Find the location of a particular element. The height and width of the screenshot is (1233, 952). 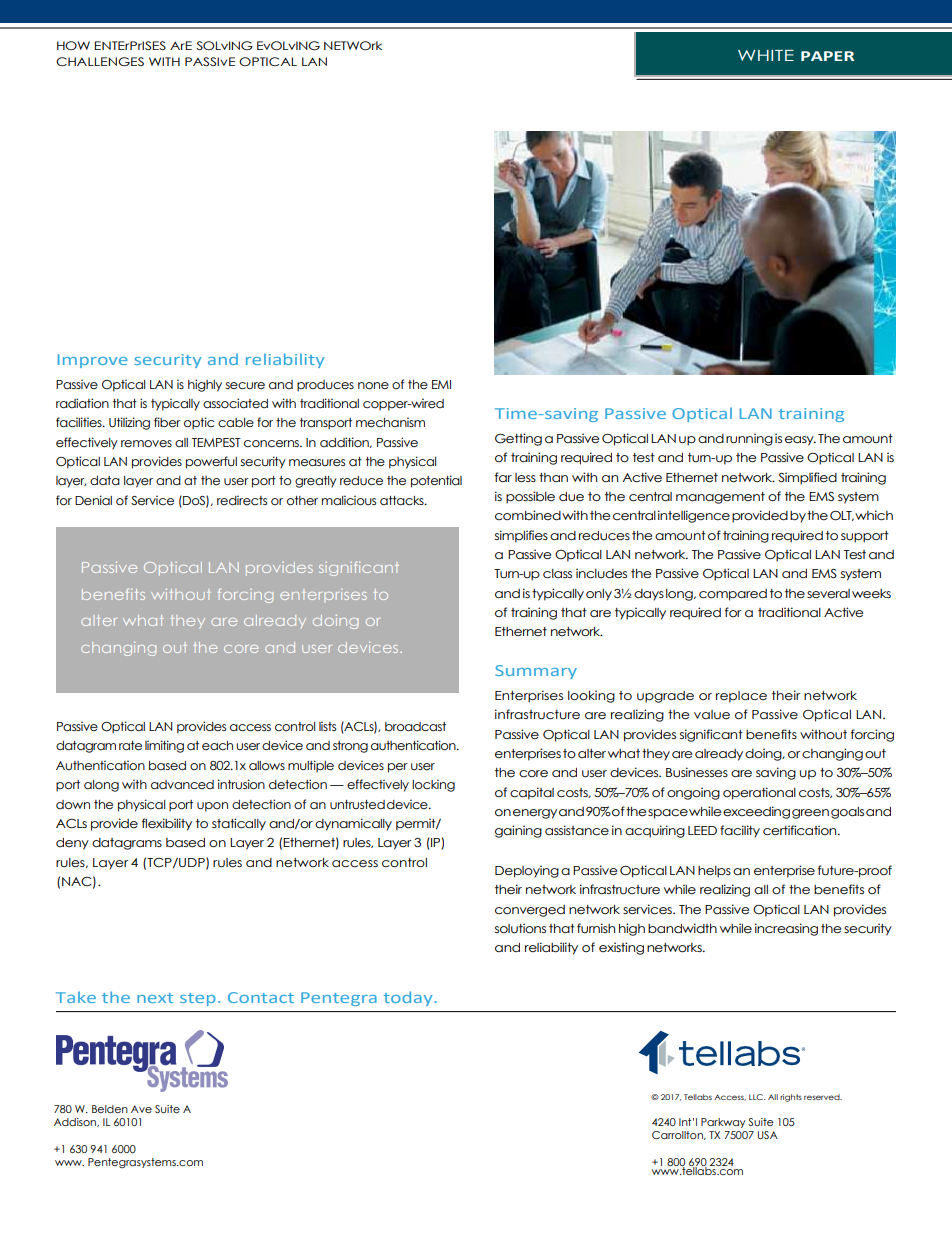

Denial is located at coordinates (93, 500).
